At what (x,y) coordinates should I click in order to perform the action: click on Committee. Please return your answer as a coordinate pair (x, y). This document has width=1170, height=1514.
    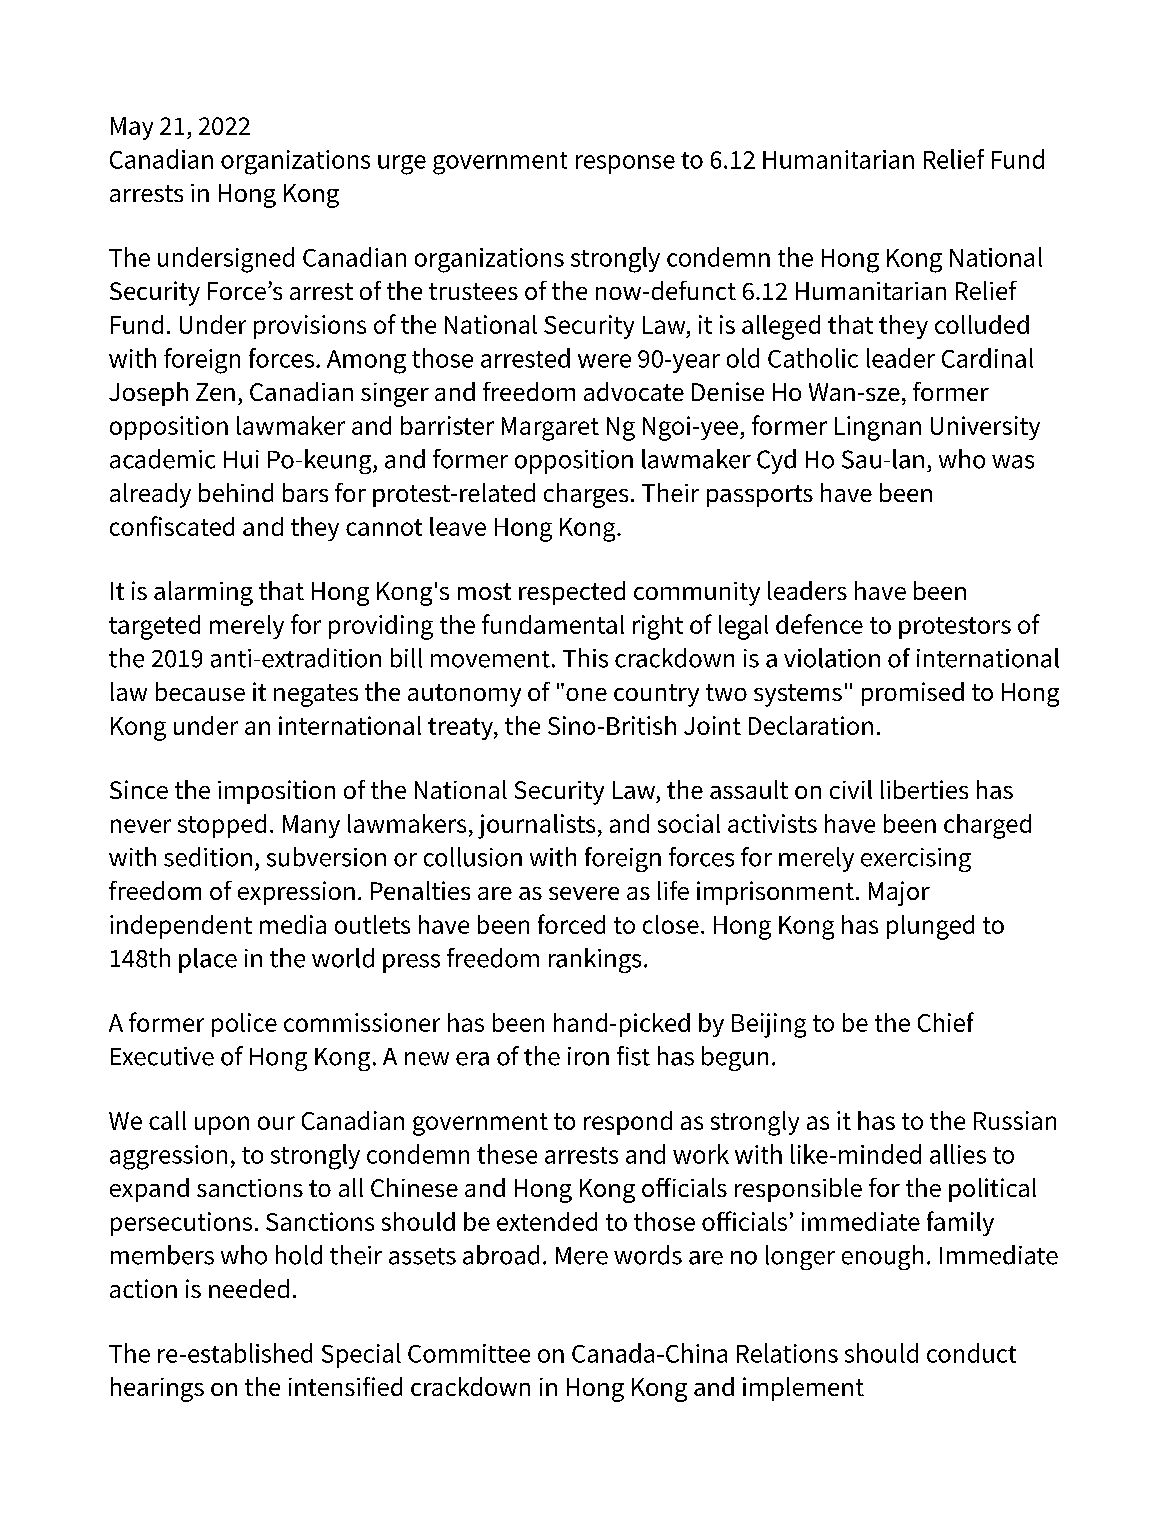
    Looking at the image, I should click on (469, 1353).
